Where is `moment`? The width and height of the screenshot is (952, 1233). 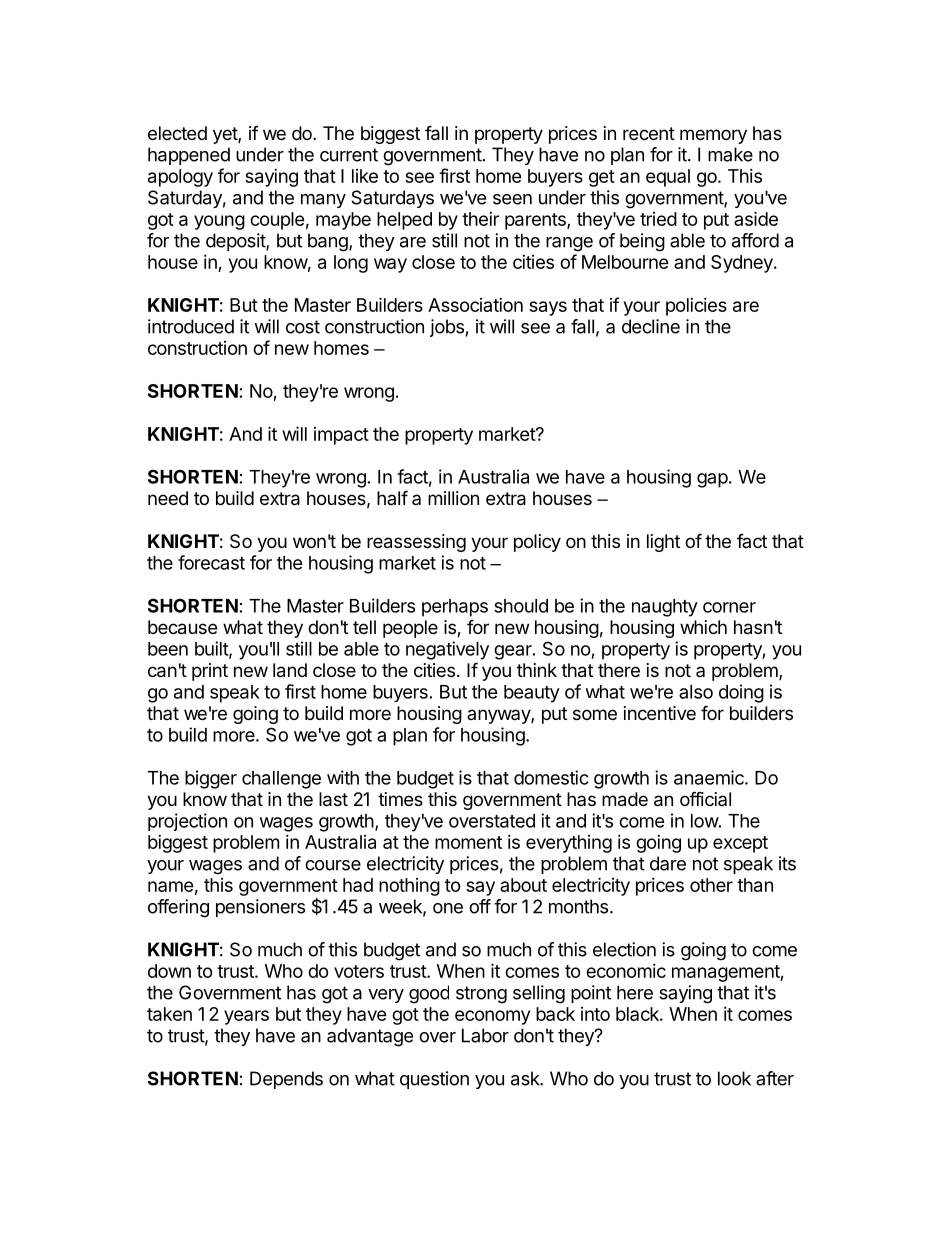 moment is located at coordinates (468, 842).
